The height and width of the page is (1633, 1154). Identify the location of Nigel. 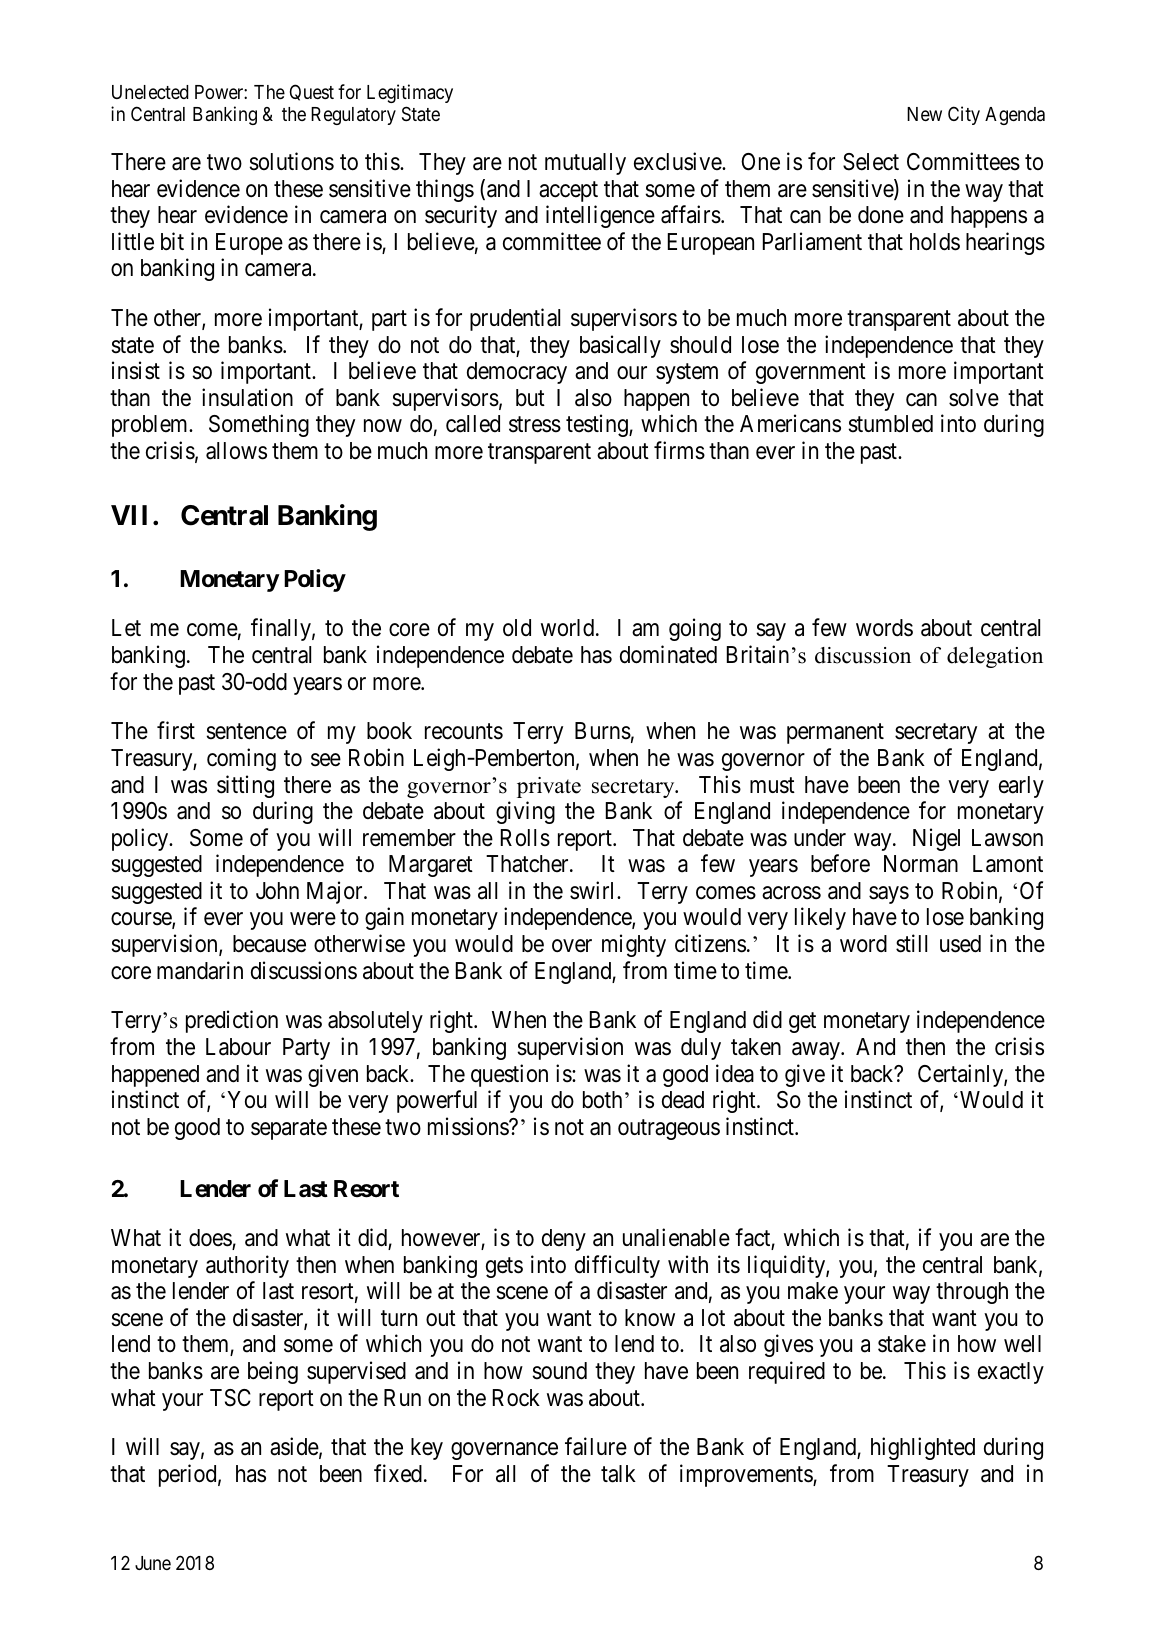
(936, 839).
